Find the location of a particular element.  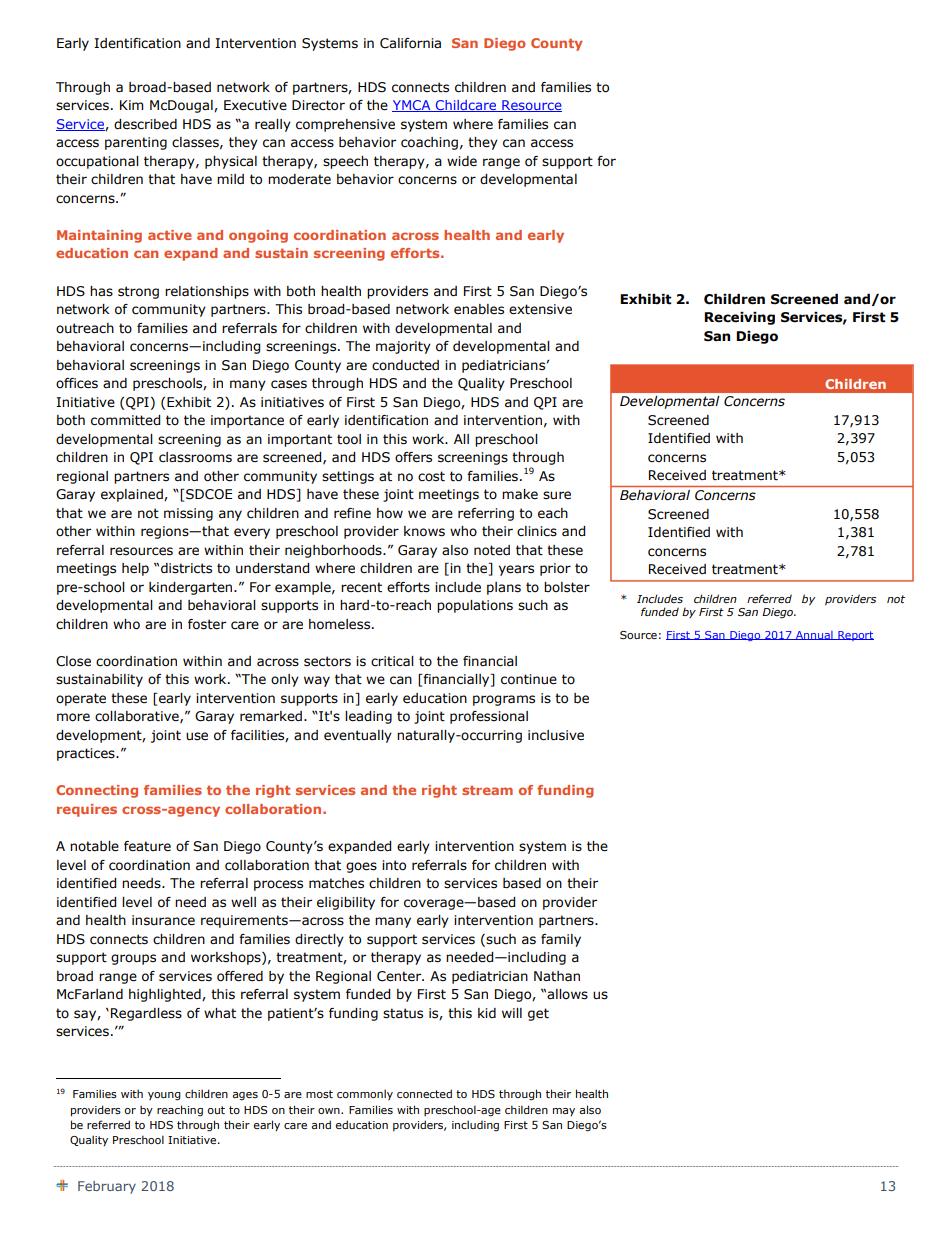

connected is located at coordinates (424, 1093).
